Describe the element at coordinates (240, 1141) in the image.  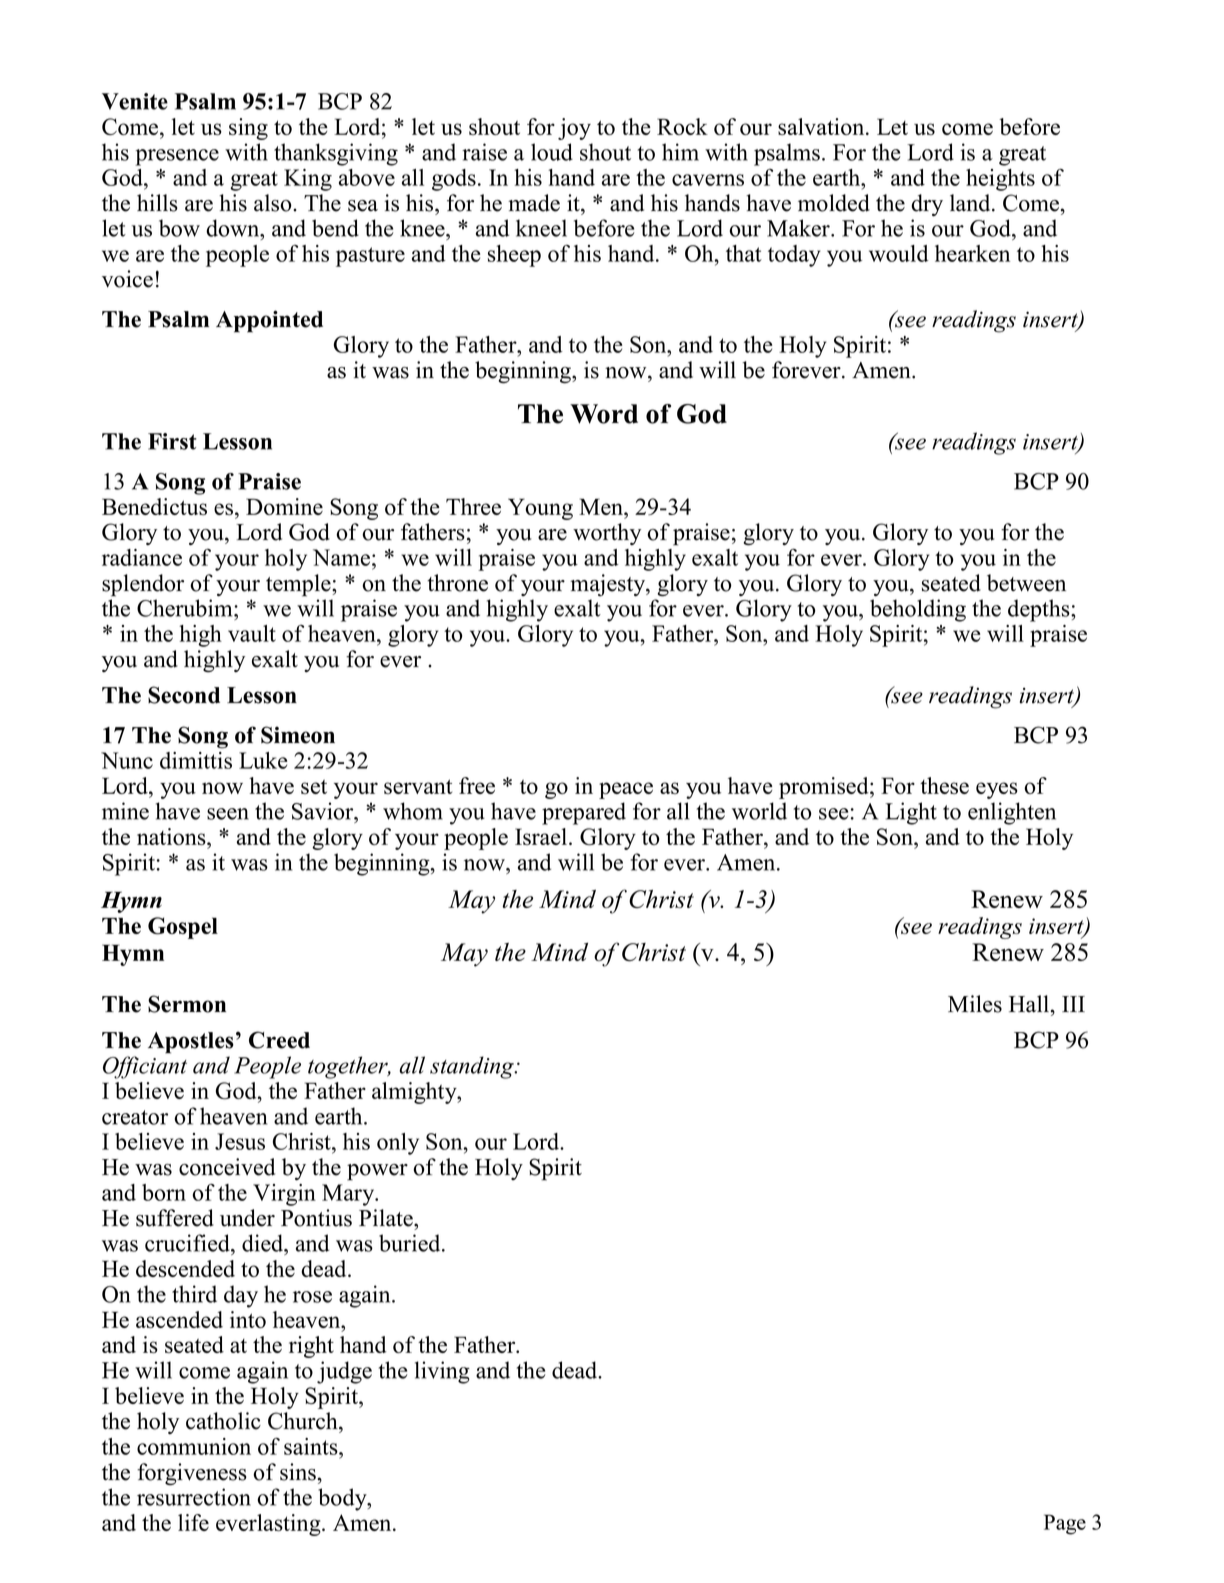
I see `Jesus` at that location.
